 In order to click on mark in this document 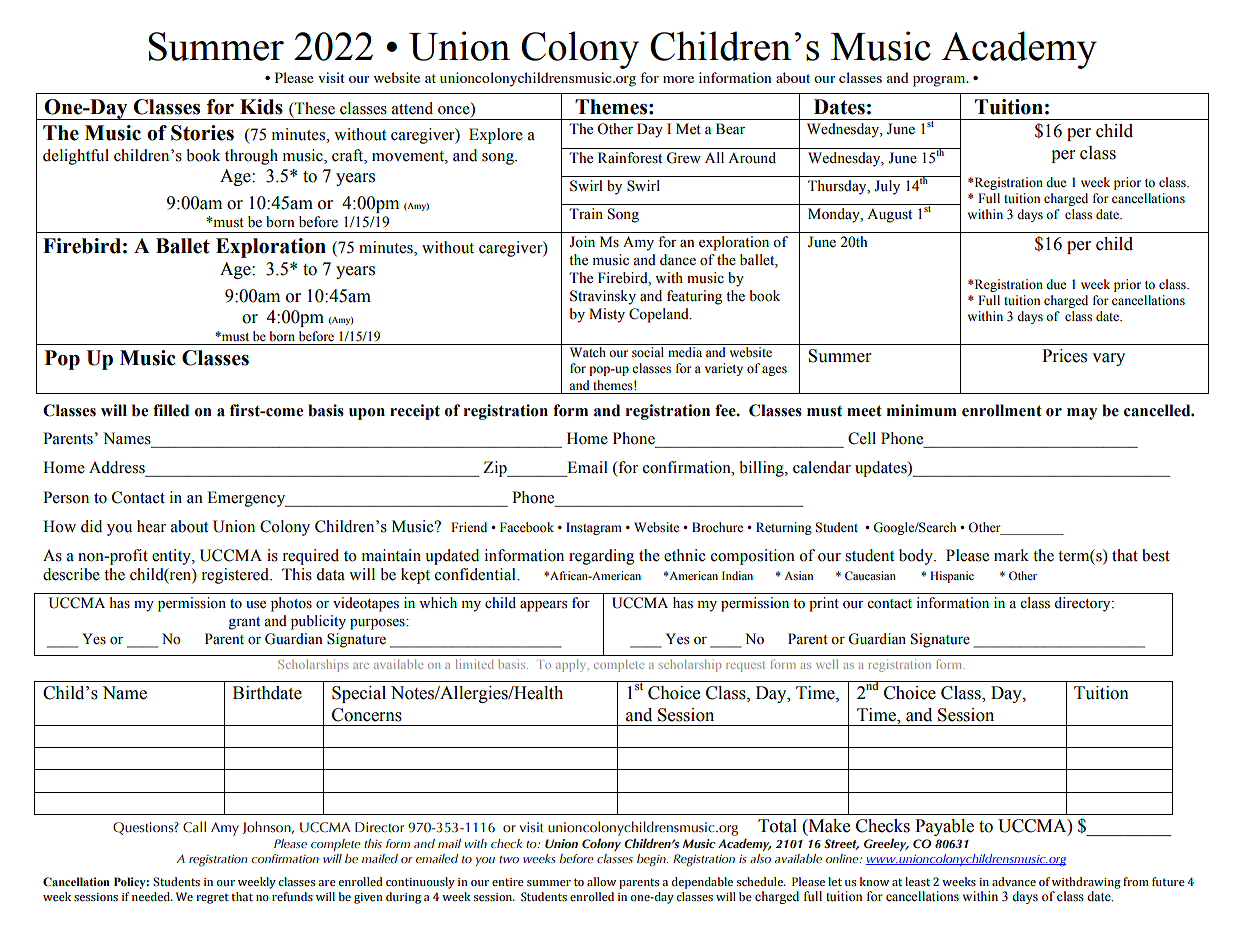, I will do `click(1011, 555)`.
